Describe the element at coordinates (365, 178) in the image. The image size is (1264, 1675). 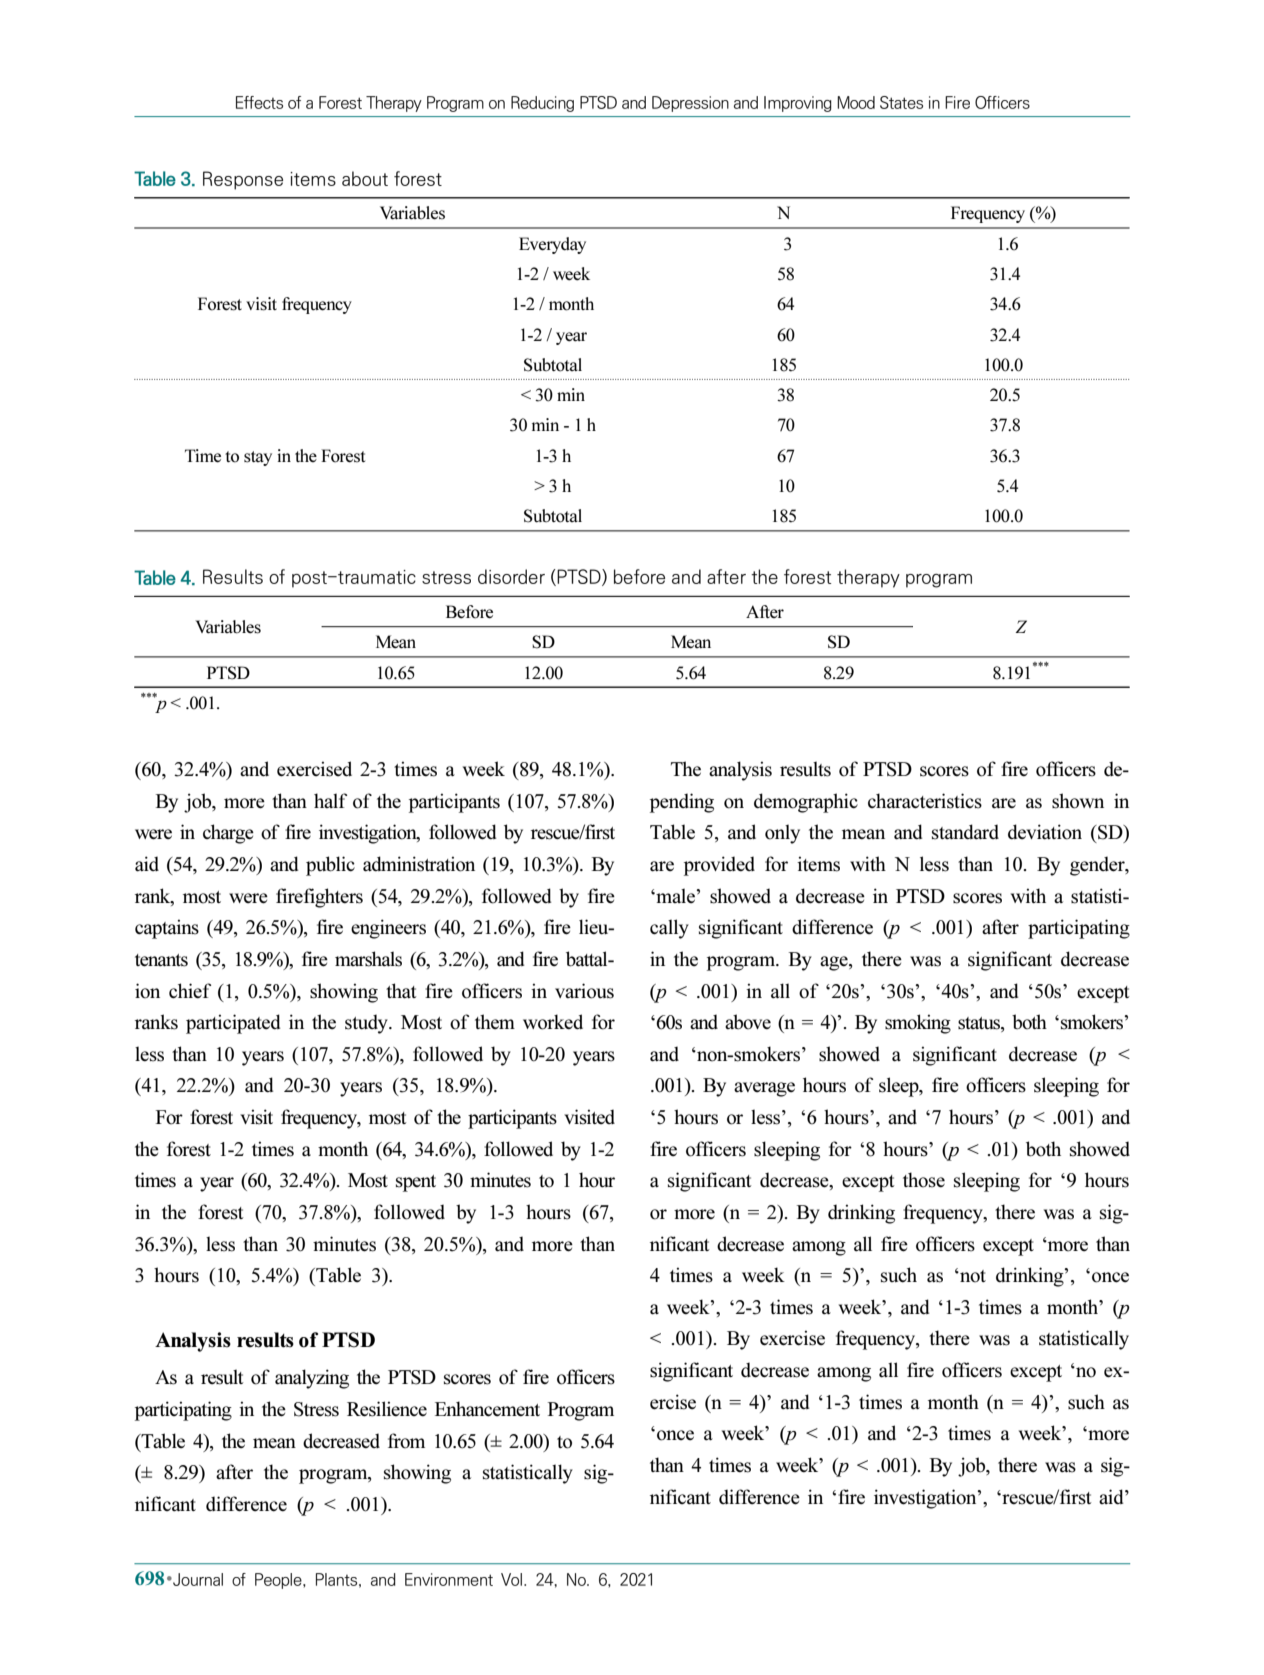
I see `about` at that location.
